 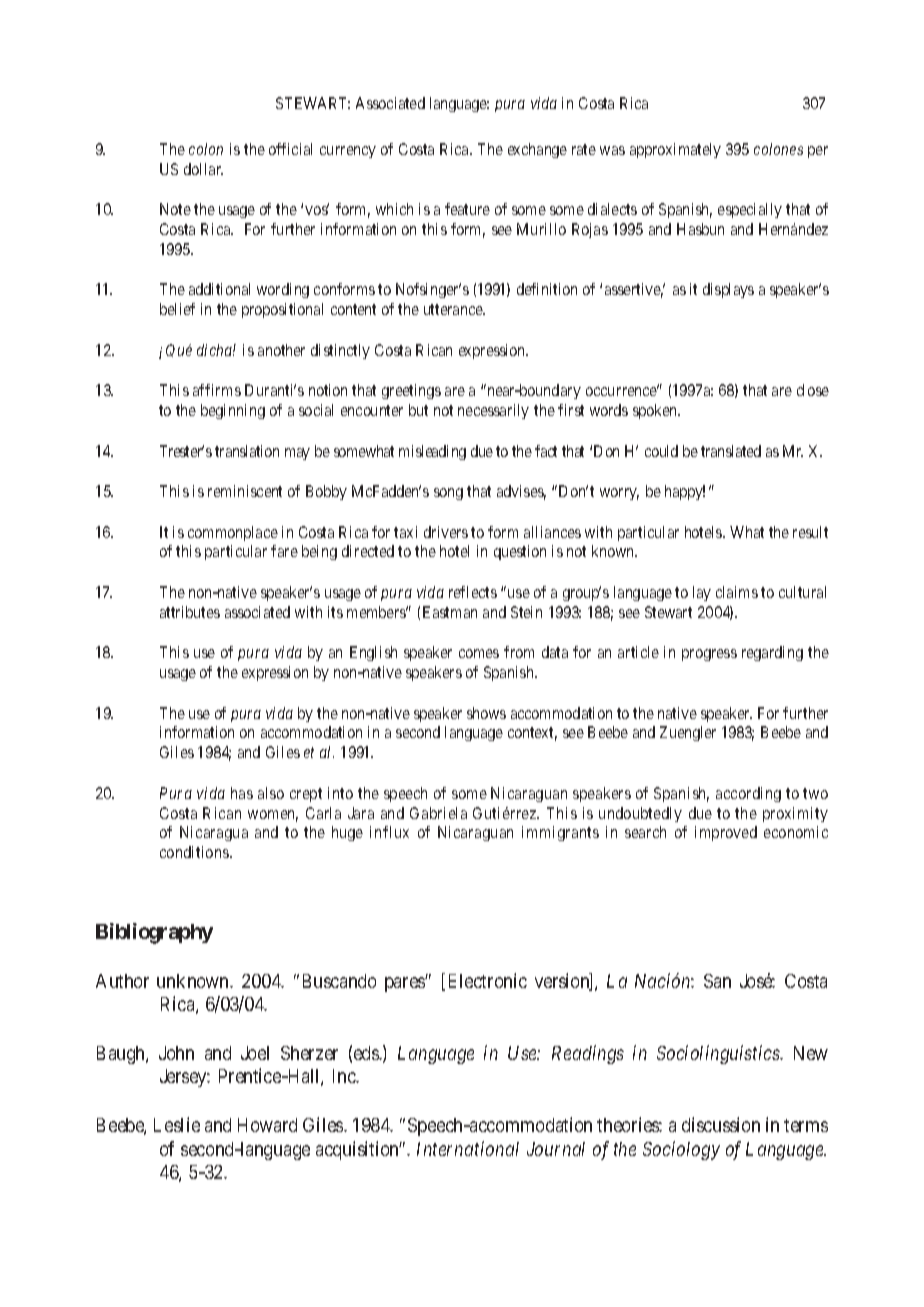 I want to click on dollar, so click(x=203, y=169).
